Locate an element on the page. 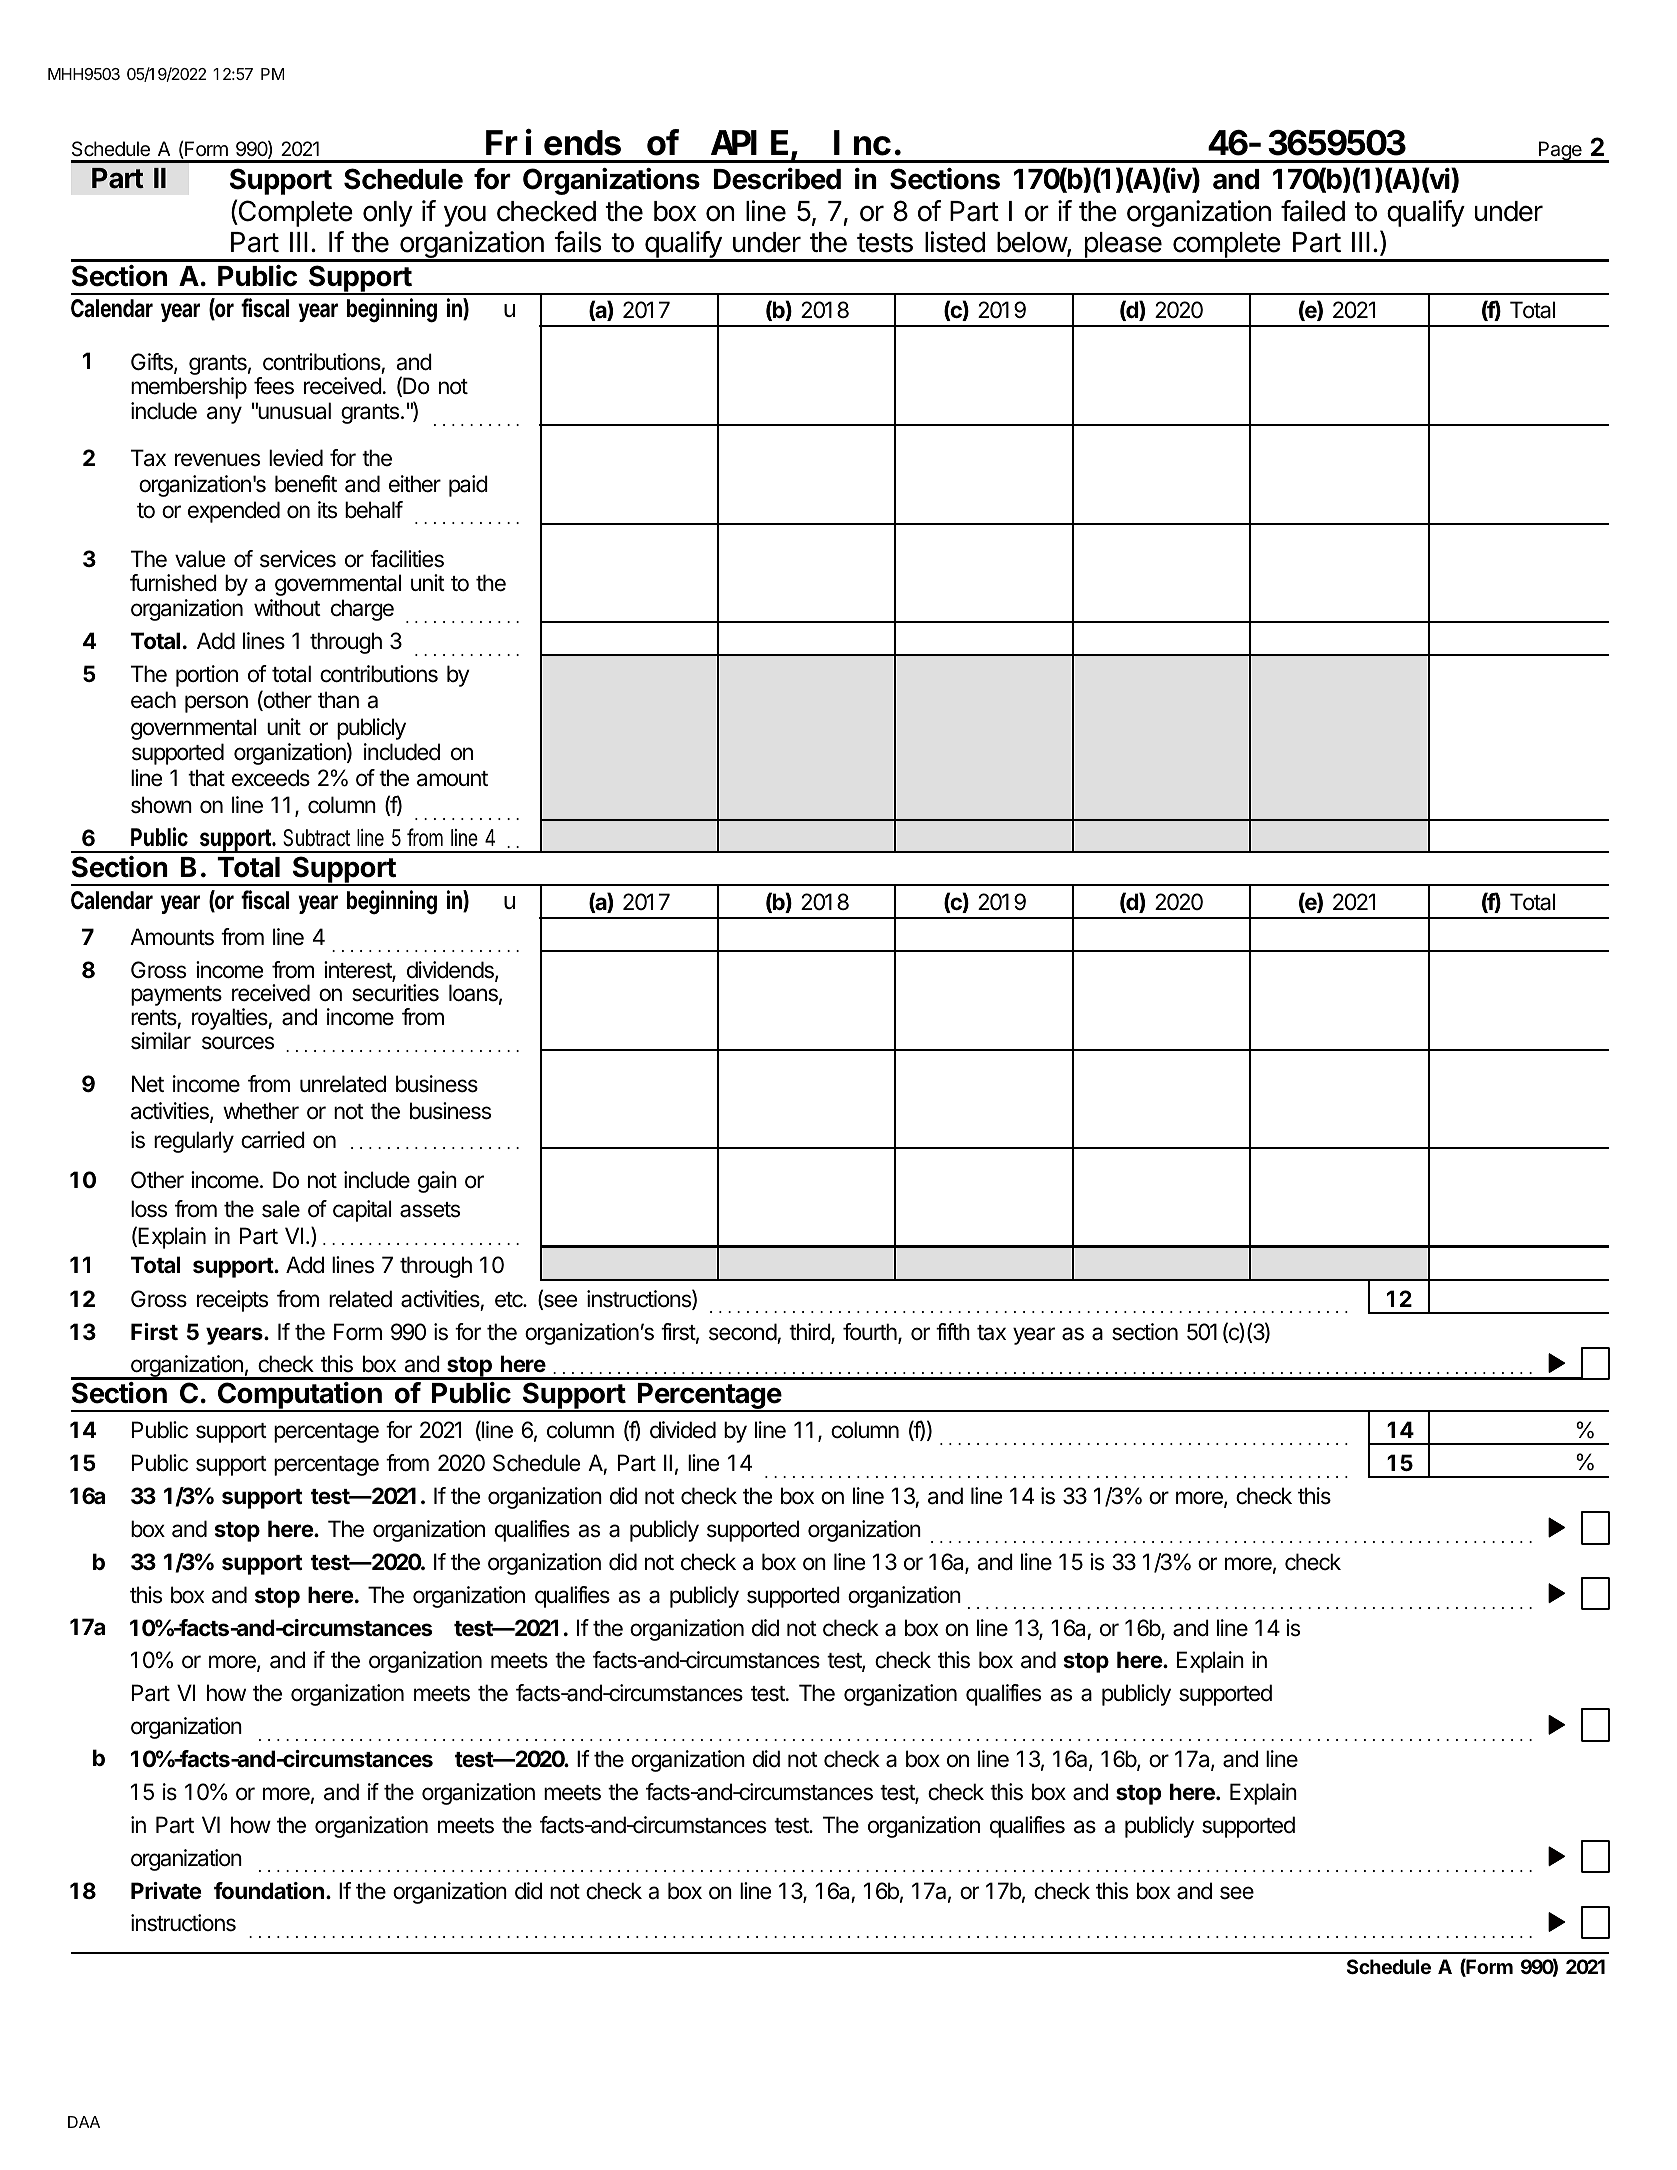 The image size is (1677, 2170). Described is located at coordinates (777, 179).
